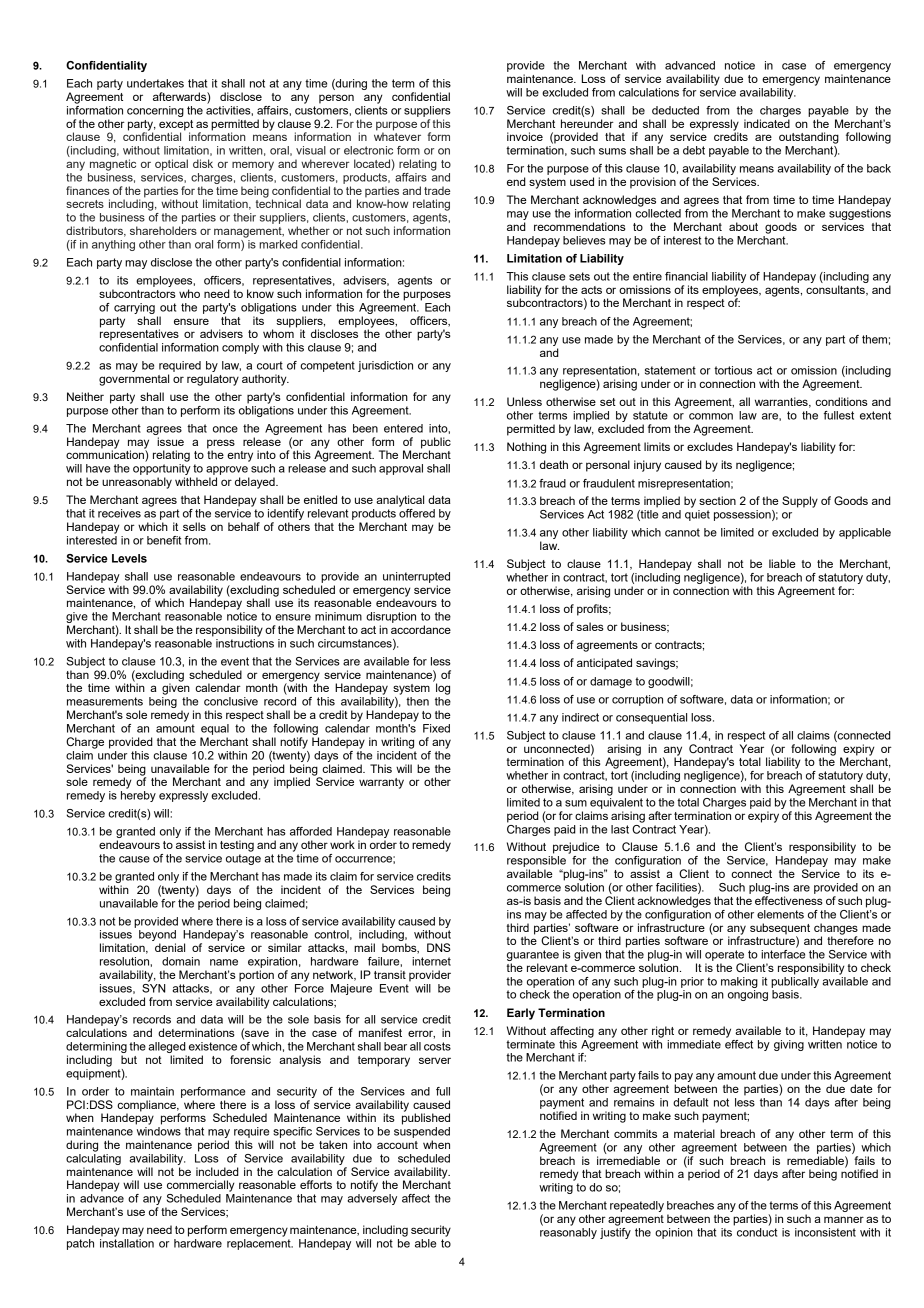 This image has width=924, height=1308. I want to click on SYN, so click(154, 987).
